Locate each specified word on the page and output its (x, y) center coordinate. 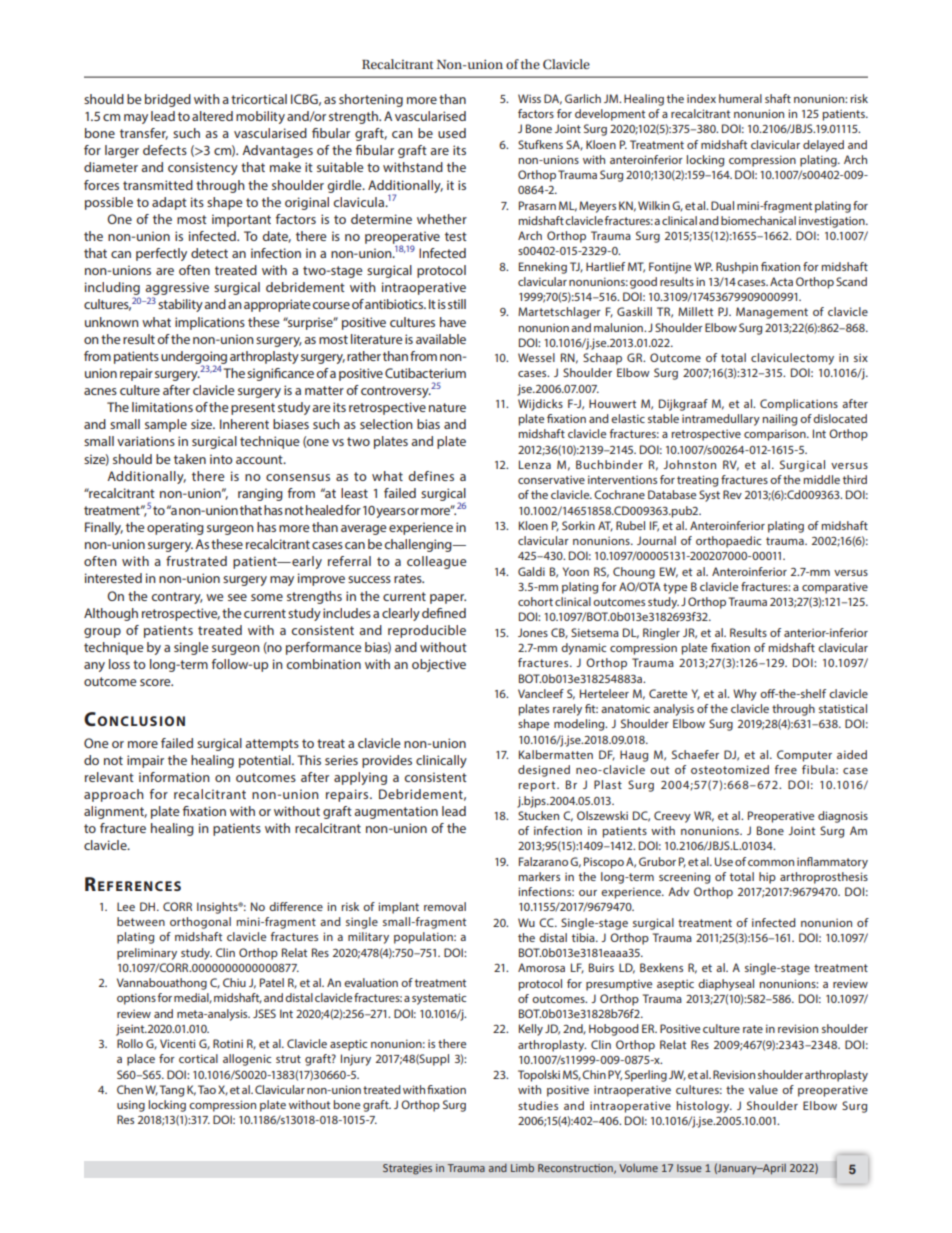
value (763, 1089)
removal (445, 906)
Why (745, 695)
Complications (799, 405)
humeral (740, 98)
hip (767, 878)
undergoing (194, 358)
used (452, 133)
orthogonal (200, 923)
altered (212, 116)
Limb (522, 1167)
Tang (172, 1091)
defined (444, 613)
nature (447, 407)
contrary (177, 598)
